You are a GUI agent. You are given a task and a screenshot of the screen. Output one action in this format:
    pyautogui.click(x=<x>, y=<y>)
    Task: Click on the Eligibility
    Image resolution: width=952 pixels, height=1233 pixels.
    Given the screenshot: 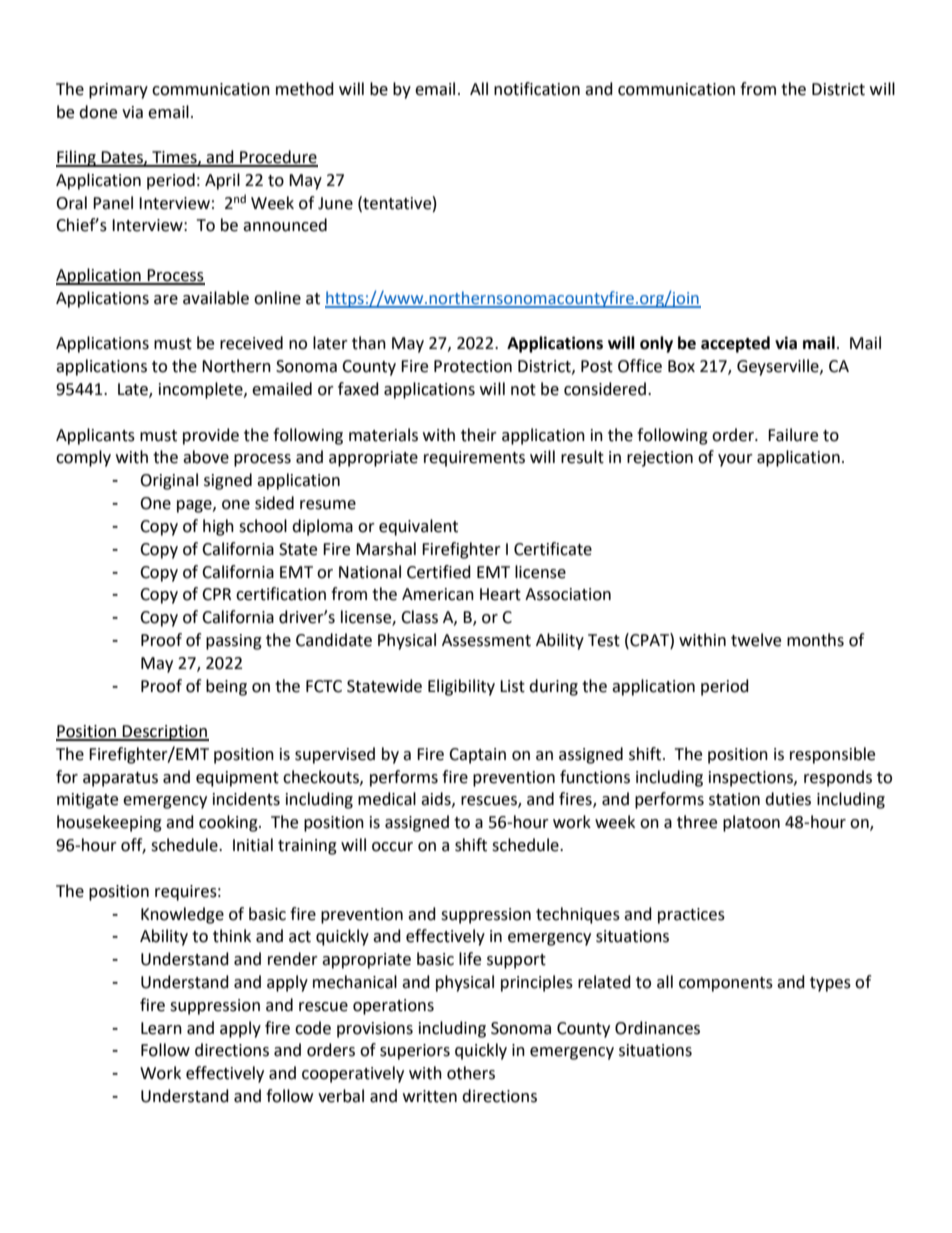 What is the action you would take?
    pyautogui.click(x=461, y=687)
